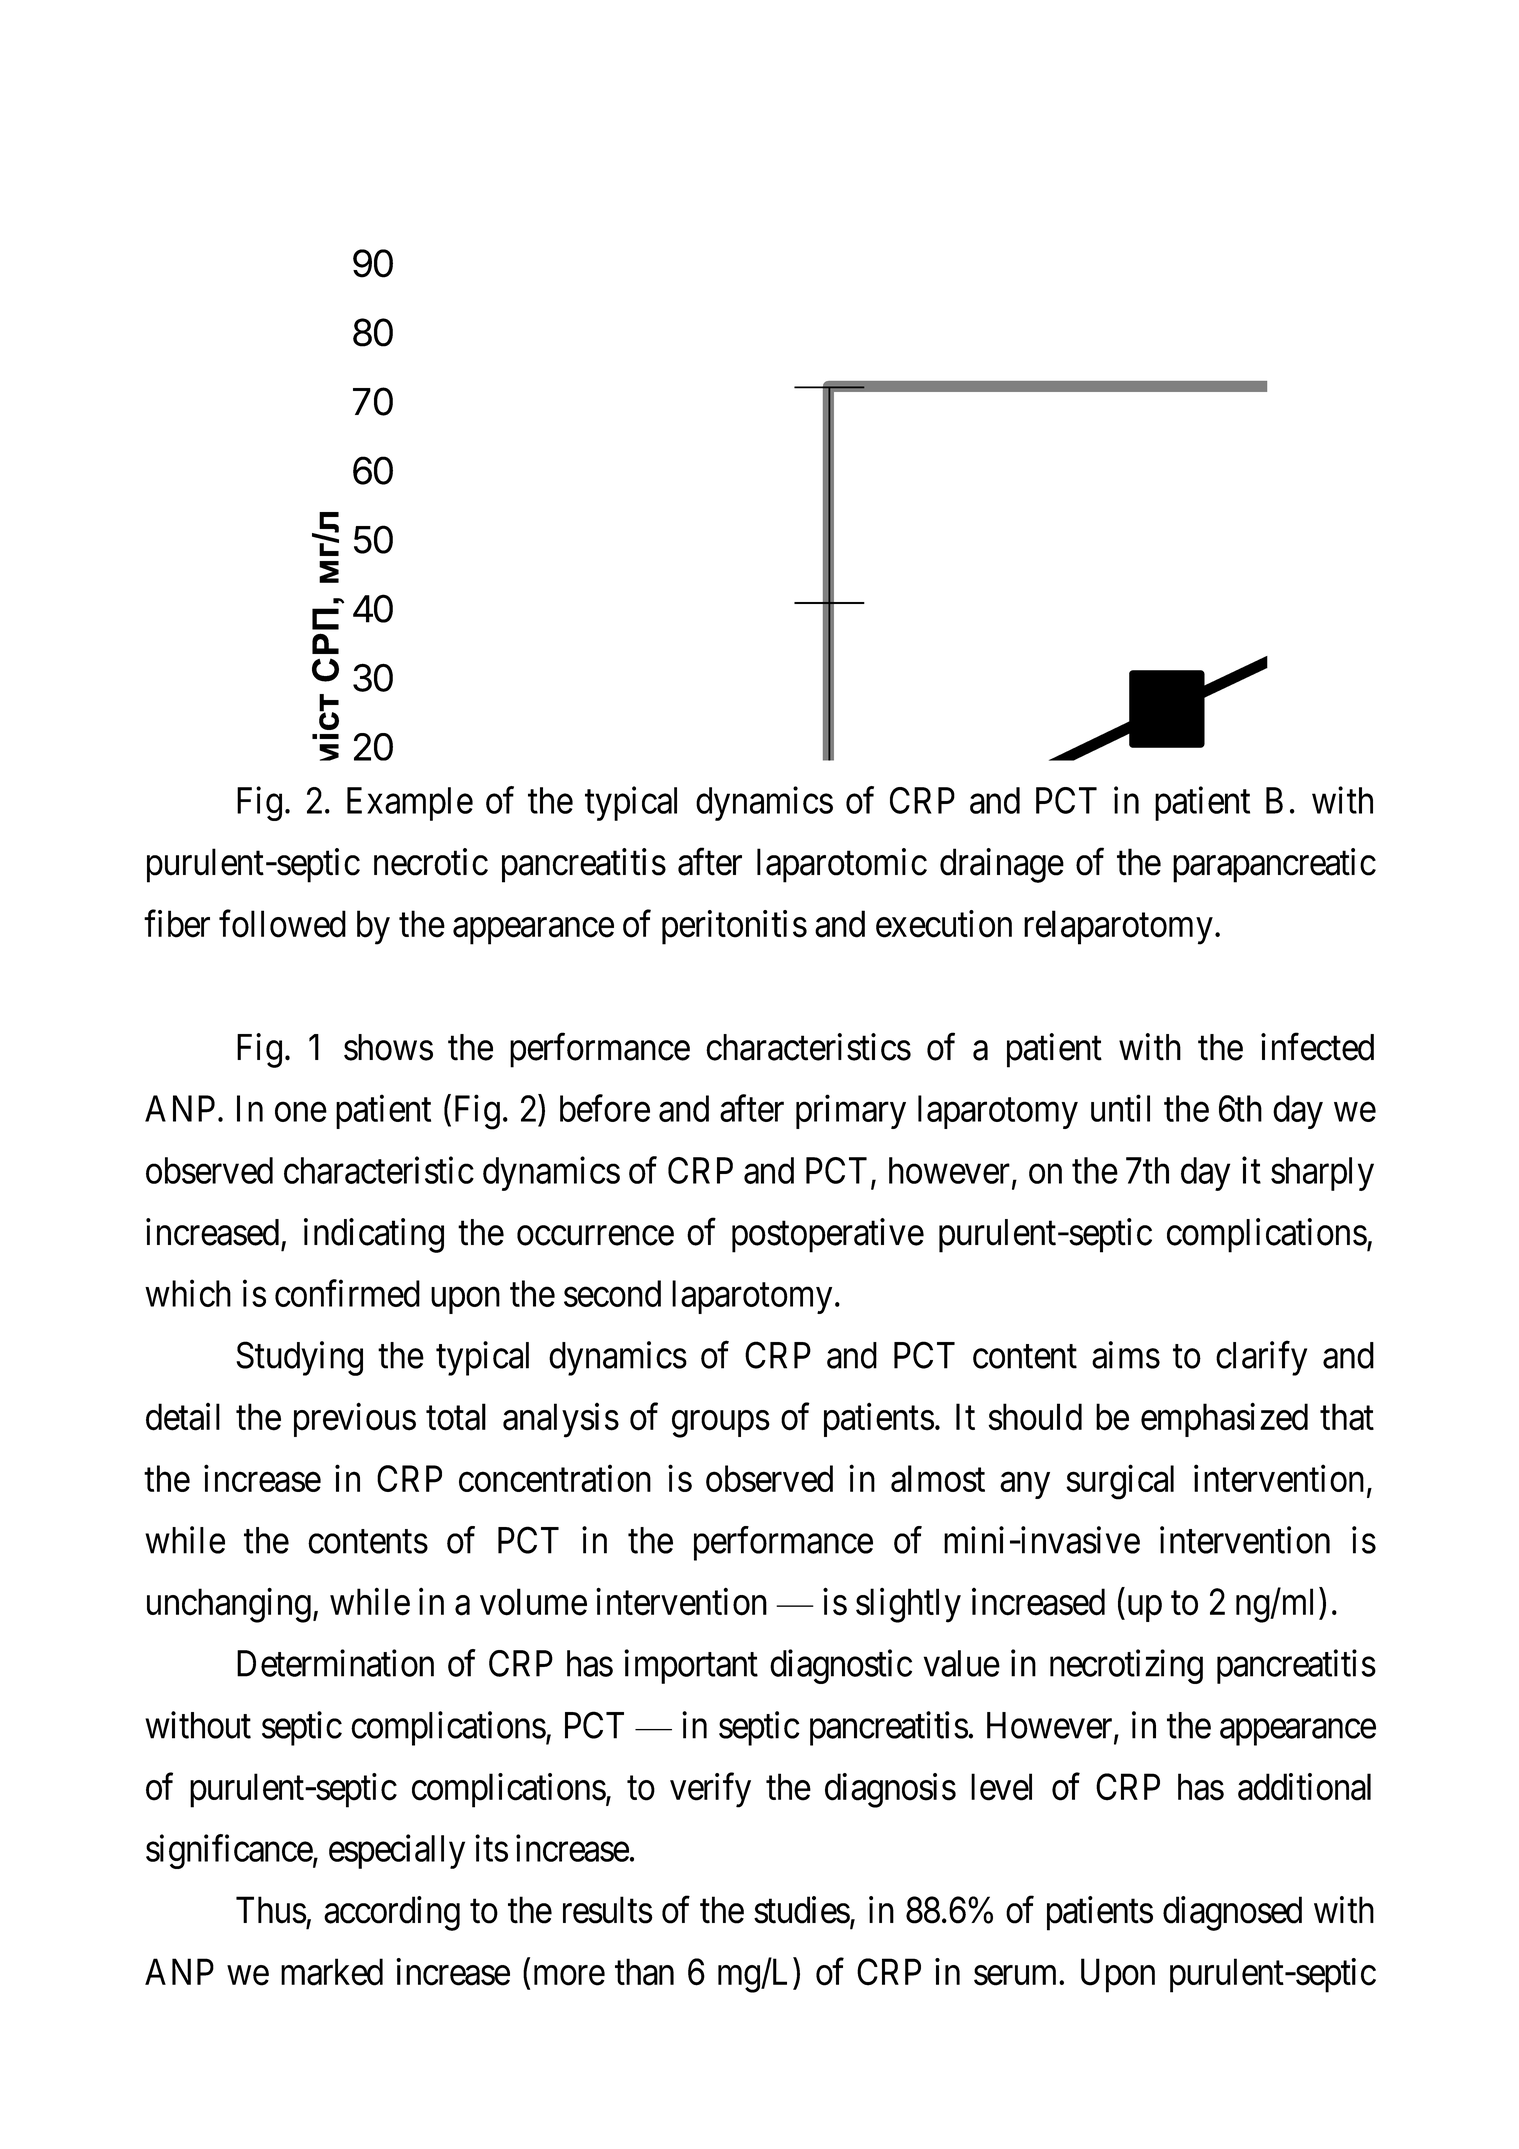  Describe the element at coordinates (299, 1358) in the screenshot. I see `Studying` at that location.
